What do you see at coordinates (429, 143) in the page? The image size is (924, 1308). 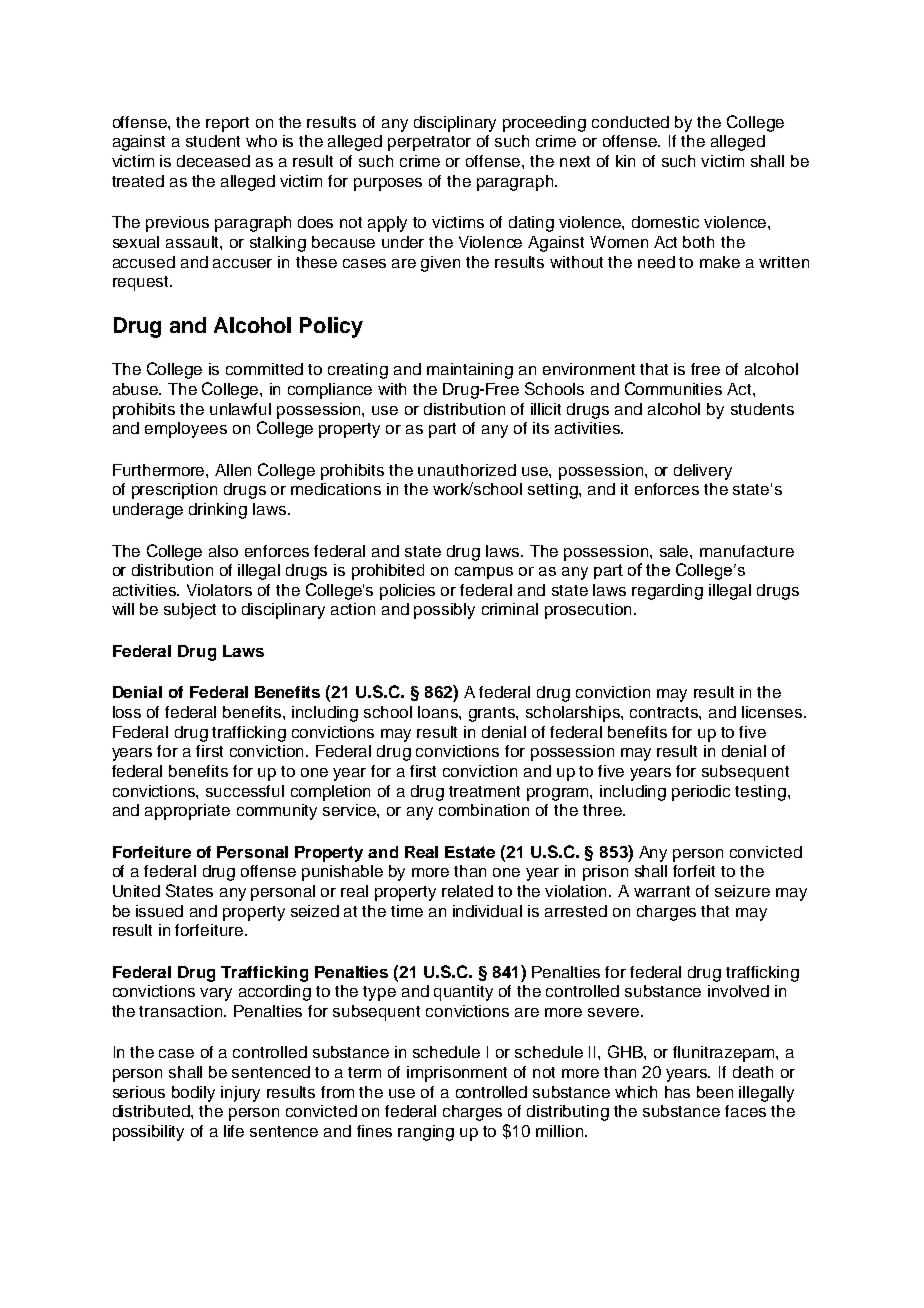 I see `perpetrator` at bounding box center [429, 143].
